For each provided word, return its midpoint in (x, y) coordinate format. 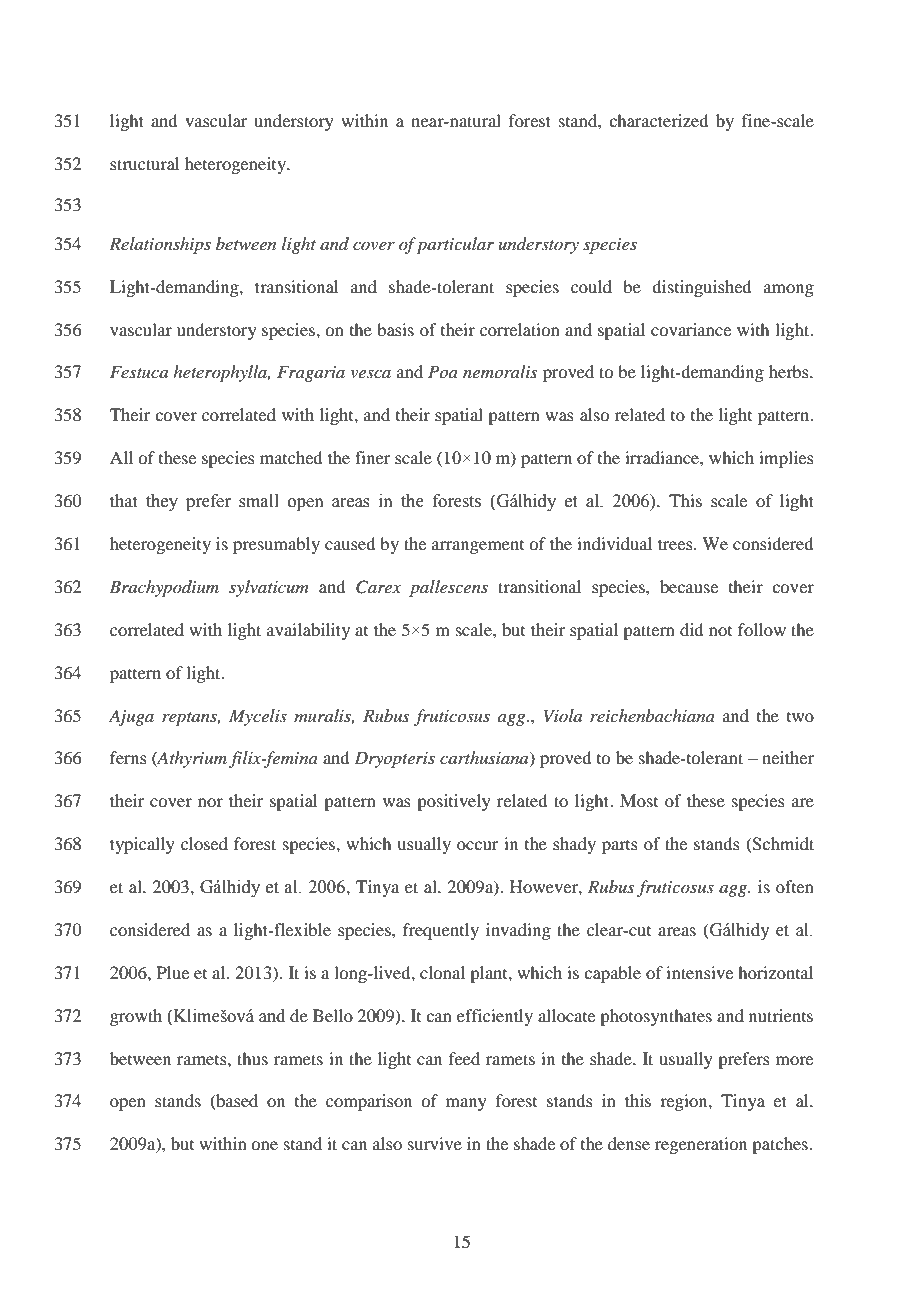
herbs (790, 371)
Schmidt (782, 845)
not (720, 631)
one (264, 1145)
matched (291, 457)
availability (308, 631)
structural (144, 163)
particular (455, 245)
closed (204, 843)
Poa (443, 371)
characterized (658, 120)
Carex (378, 587)
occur (478, 845)
